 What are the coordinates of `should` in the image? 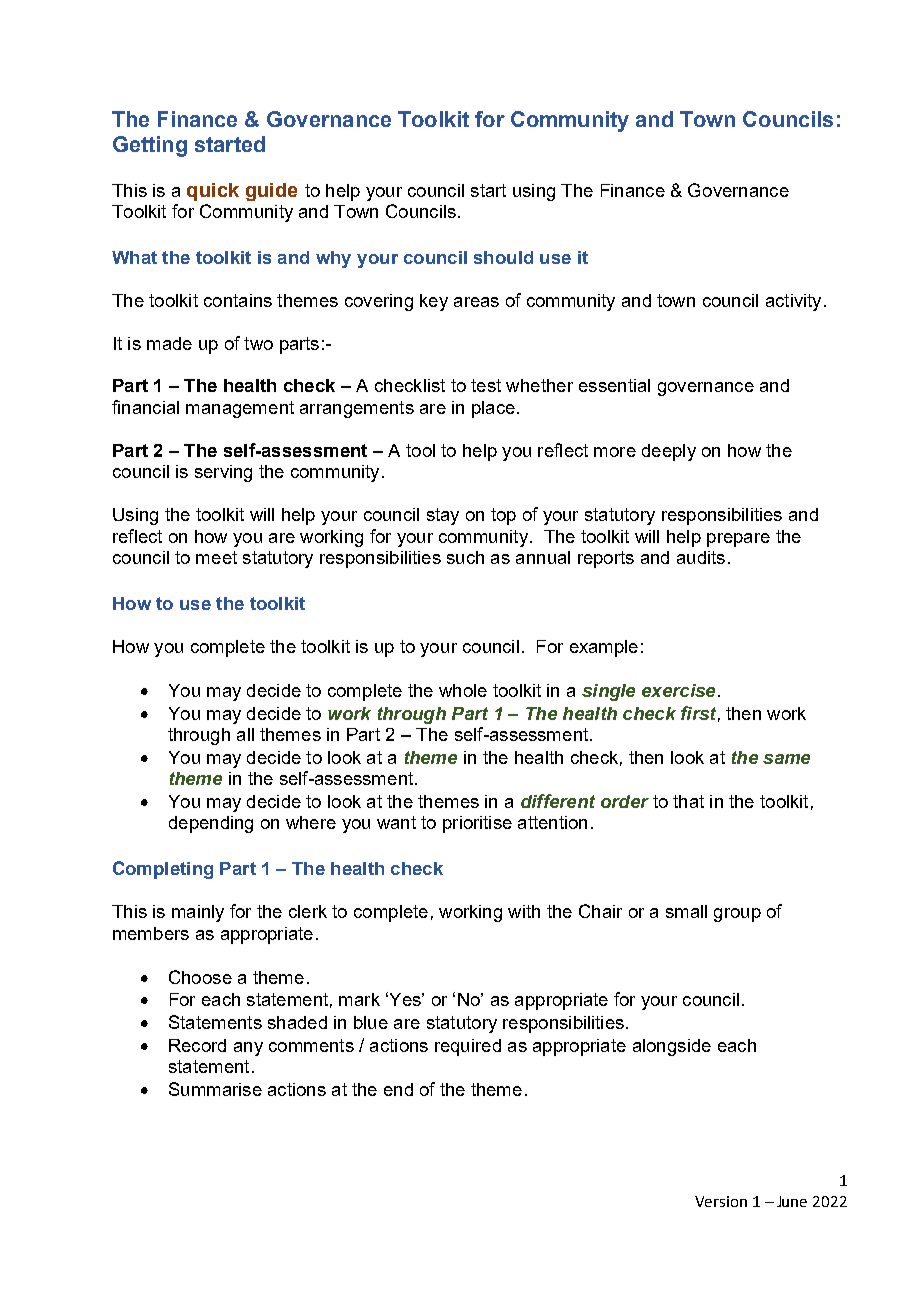 It's located at (503, 257).
